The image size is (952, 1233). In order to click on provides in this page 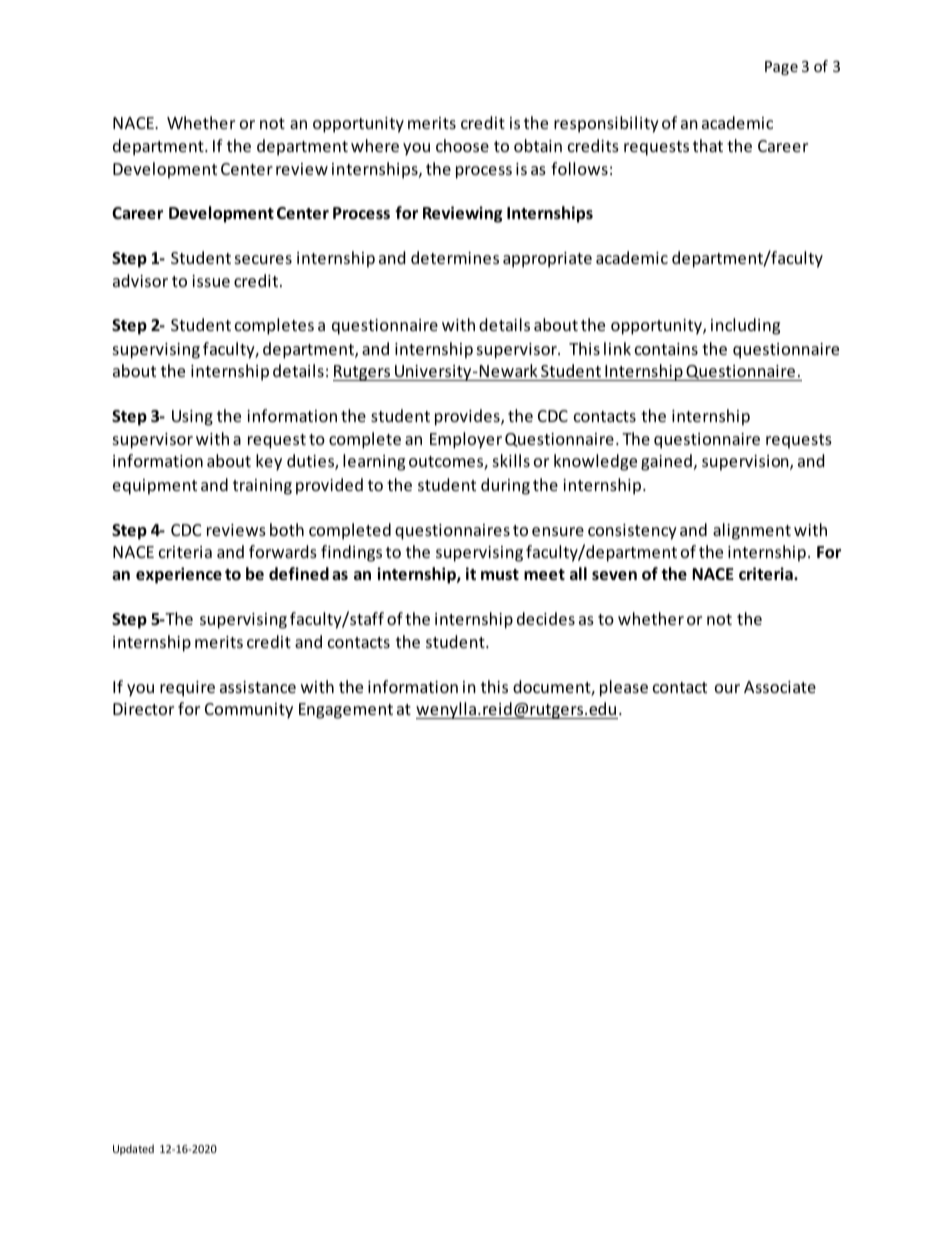, I will do `click(468, 417)`.
